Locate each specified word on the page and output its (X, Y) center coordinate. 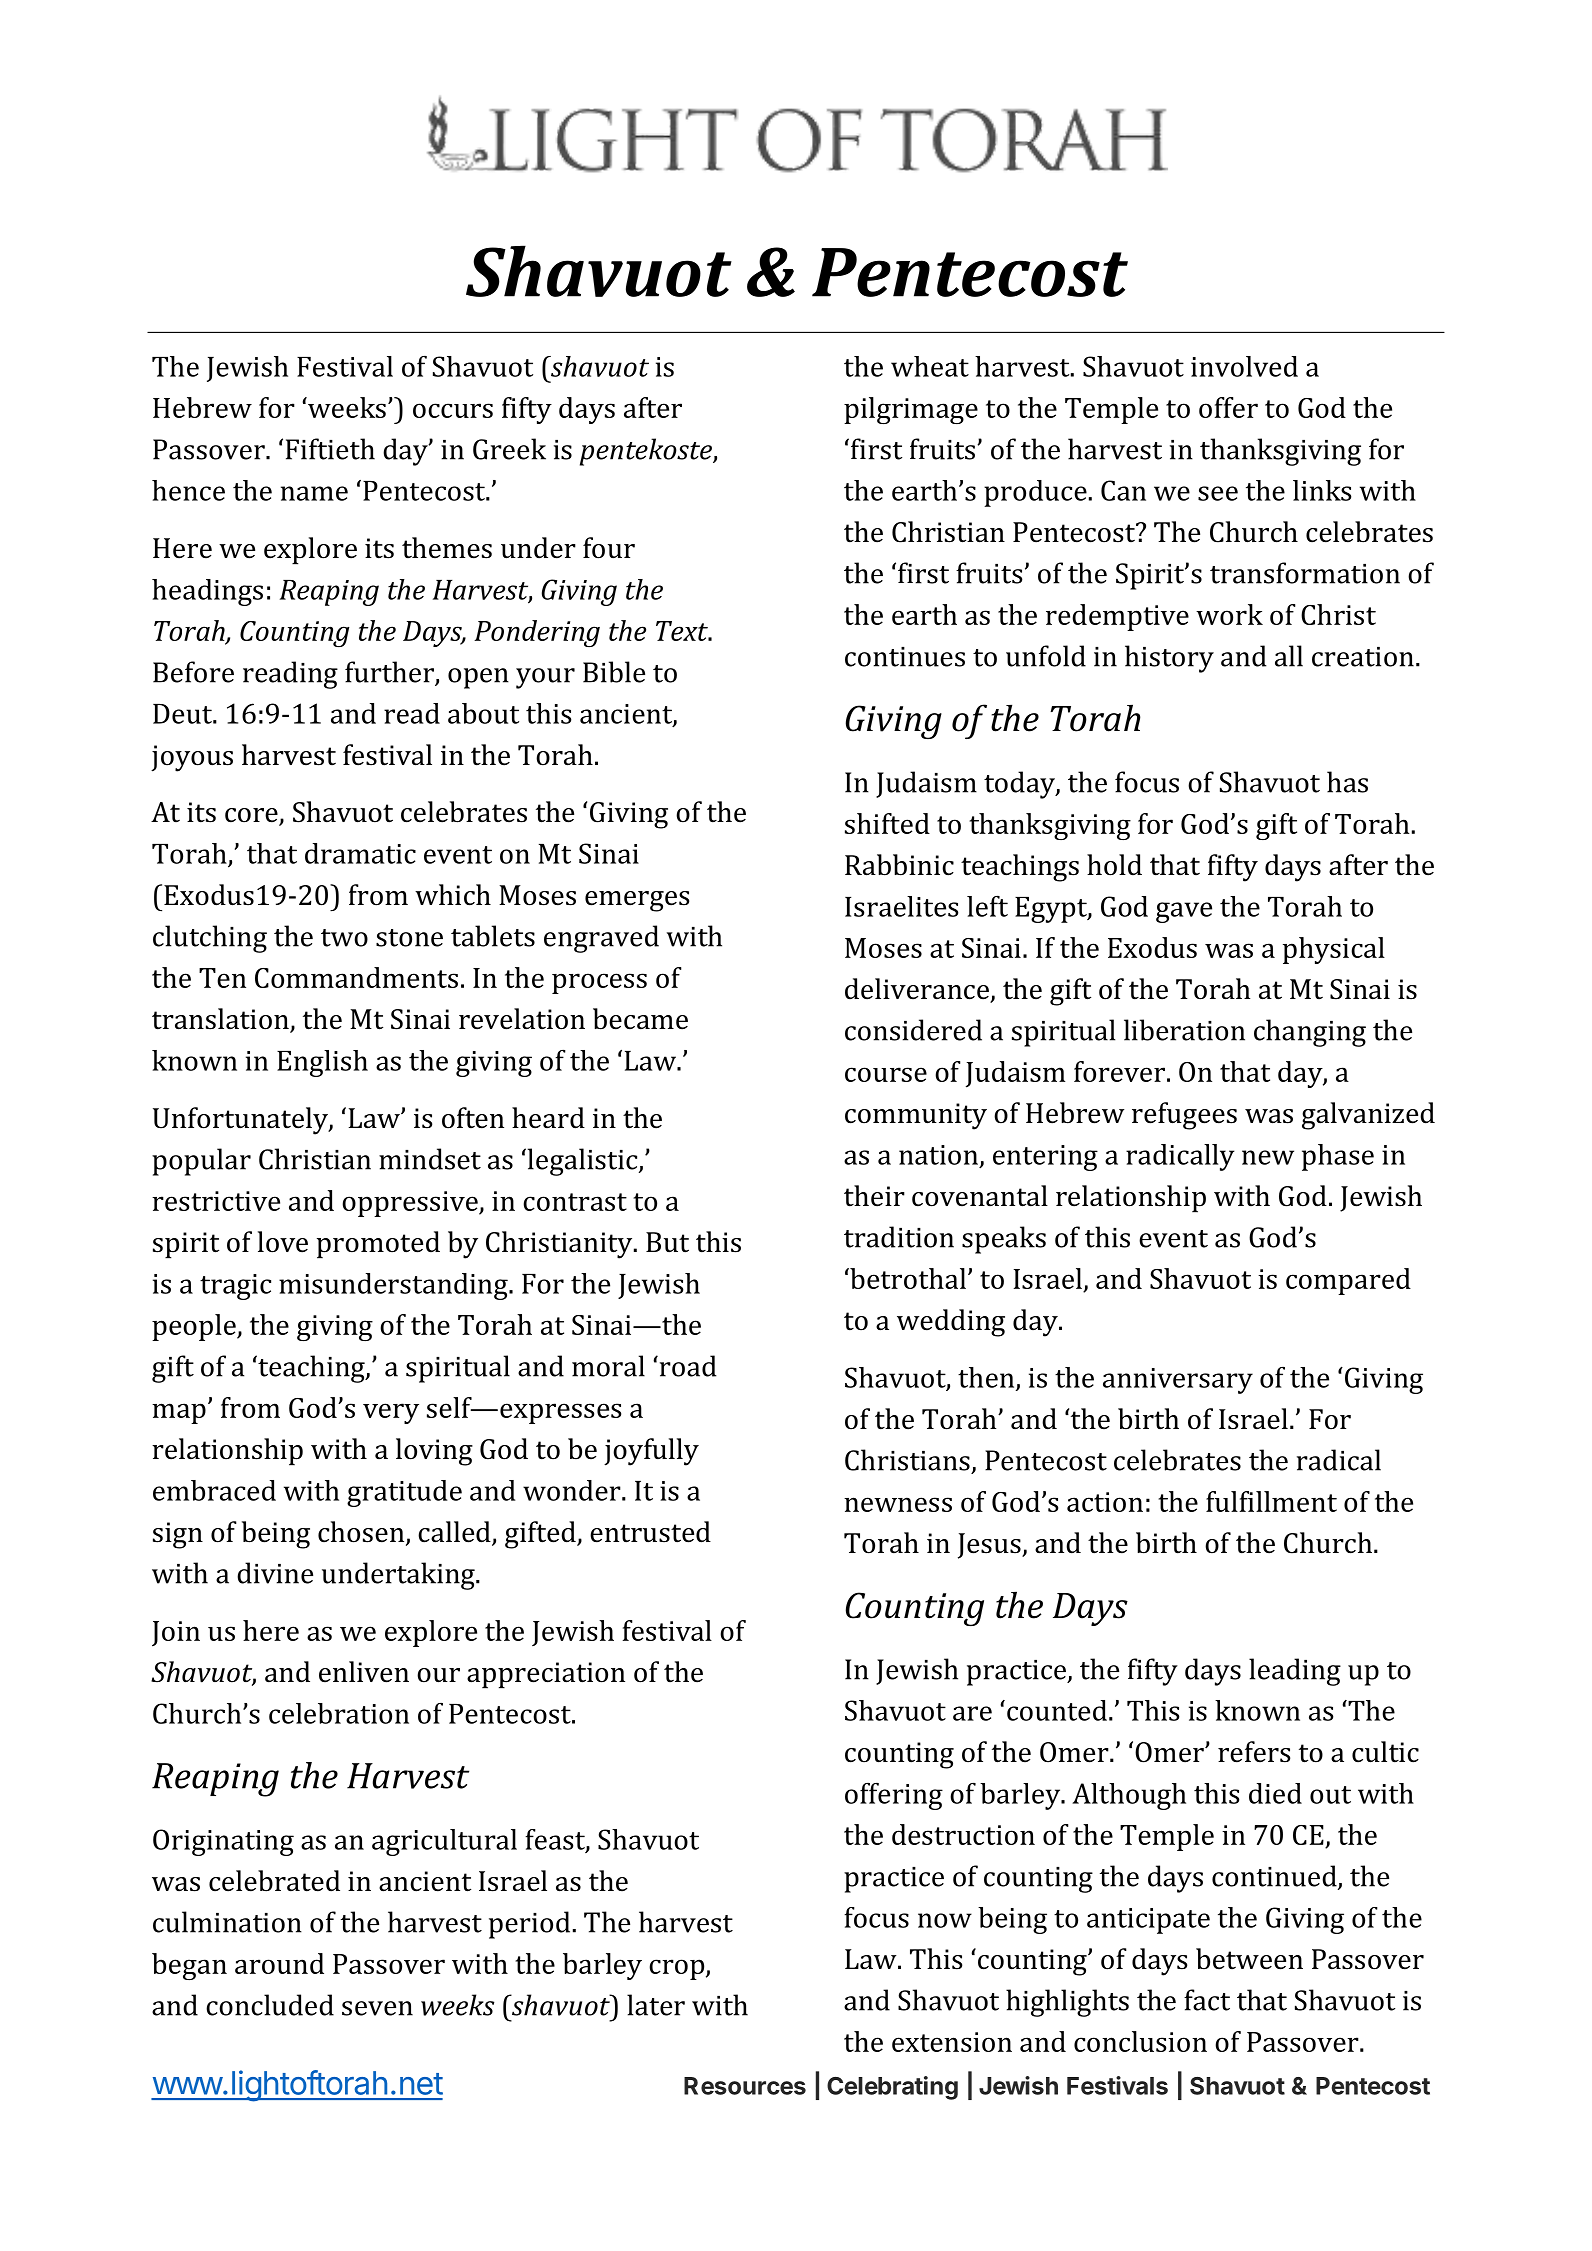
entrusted (650, 1532)
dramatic (360, 853)
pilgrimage (911, 410)
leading (1295, 1672)
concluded (270, 2005)
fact (1207, 2000)
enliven (364, 1672)
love (283, 1242)
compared (1348, 1281)
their (874, 1196)
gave (1184, 912)
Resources (745, 2086)
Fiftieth (330, 449)
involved (1244, 366)
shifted (887, 823)
